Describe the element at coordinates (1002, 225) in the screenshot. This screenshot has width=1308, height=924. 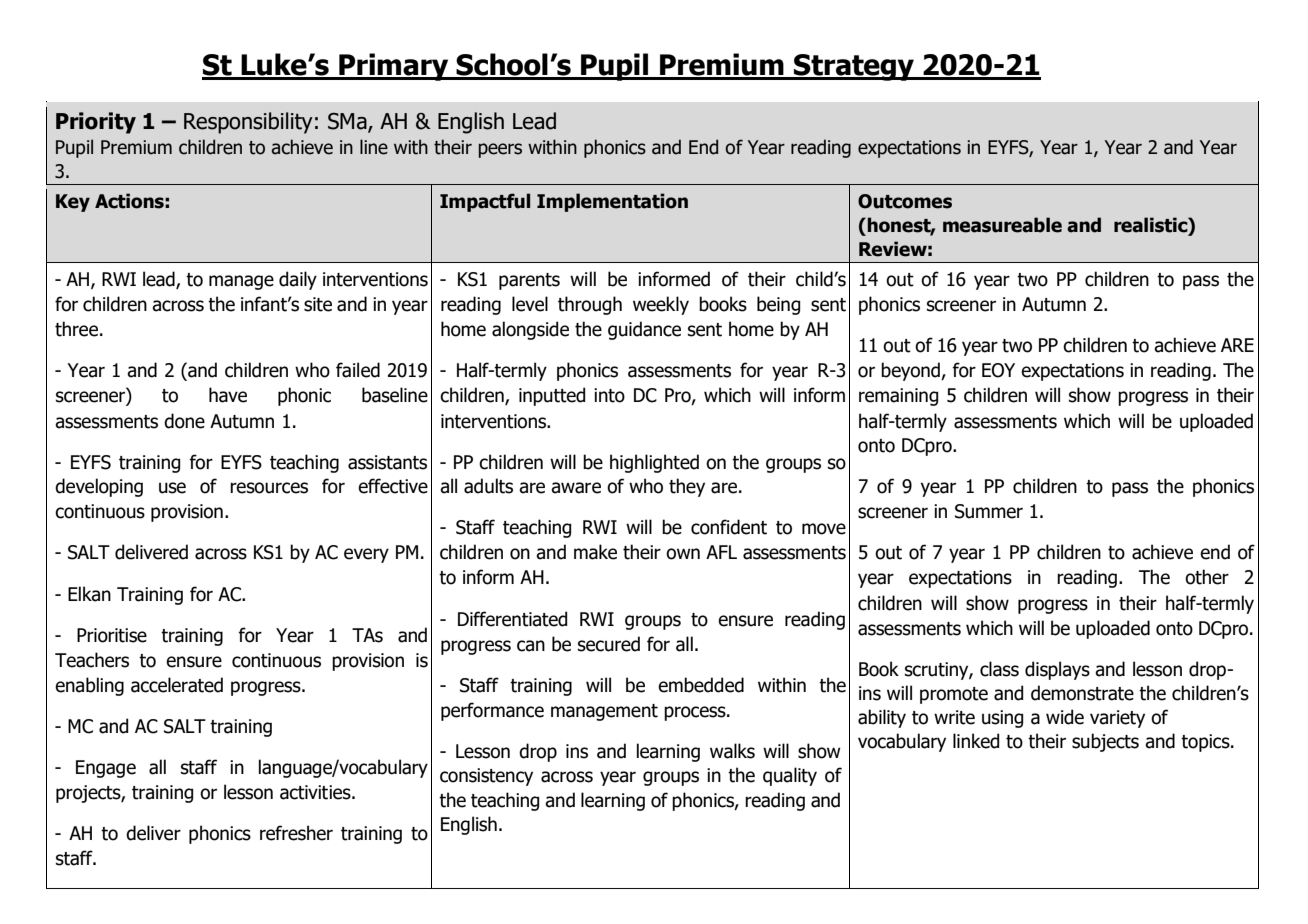
I see `measureable` at that location.
